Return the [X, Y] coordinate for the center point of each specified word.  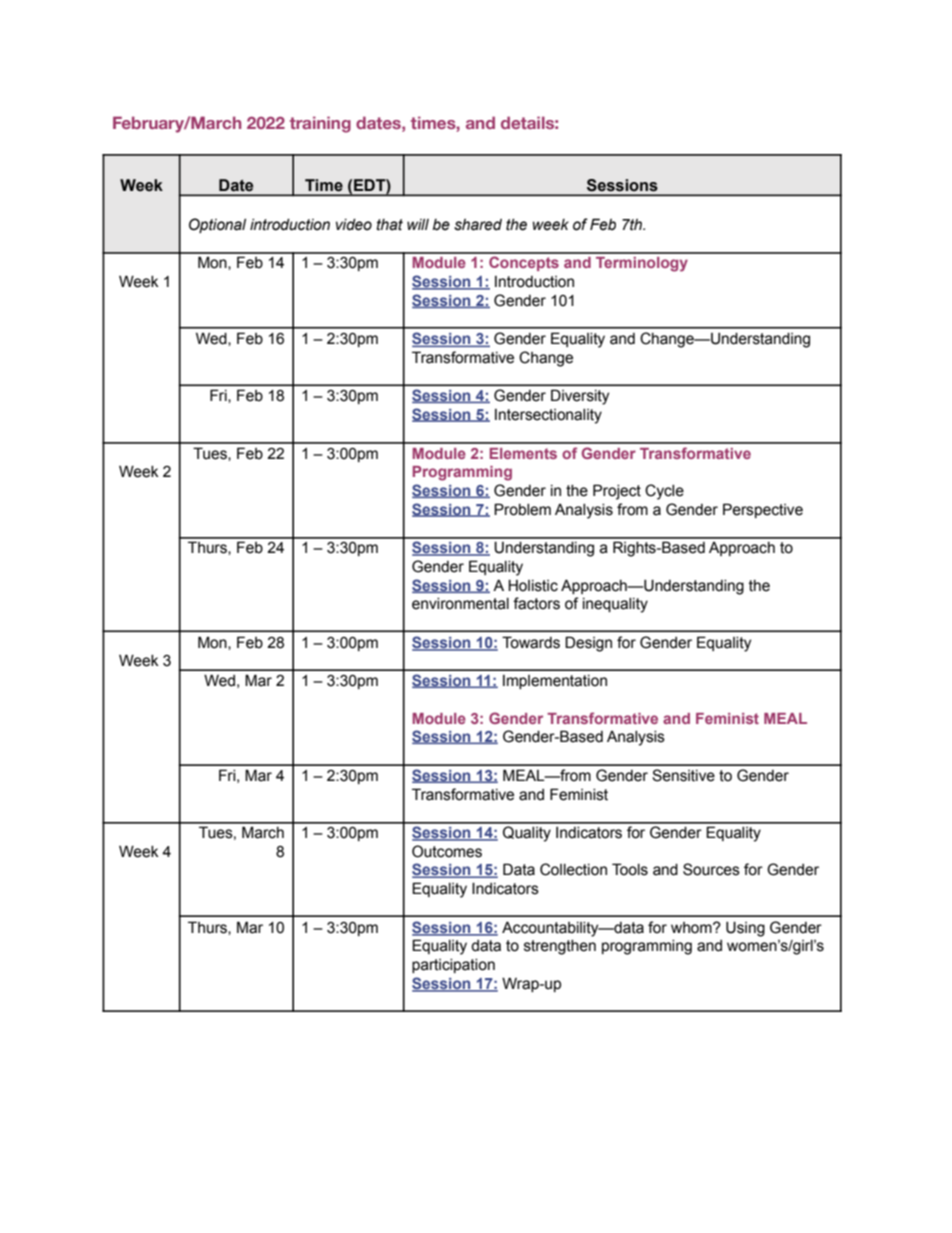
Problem [522, 509]
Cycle [664, 492]
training [320, 124]
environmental [460, 604]
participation [453, 966]
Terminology [642, 264]
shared [478, 225]
